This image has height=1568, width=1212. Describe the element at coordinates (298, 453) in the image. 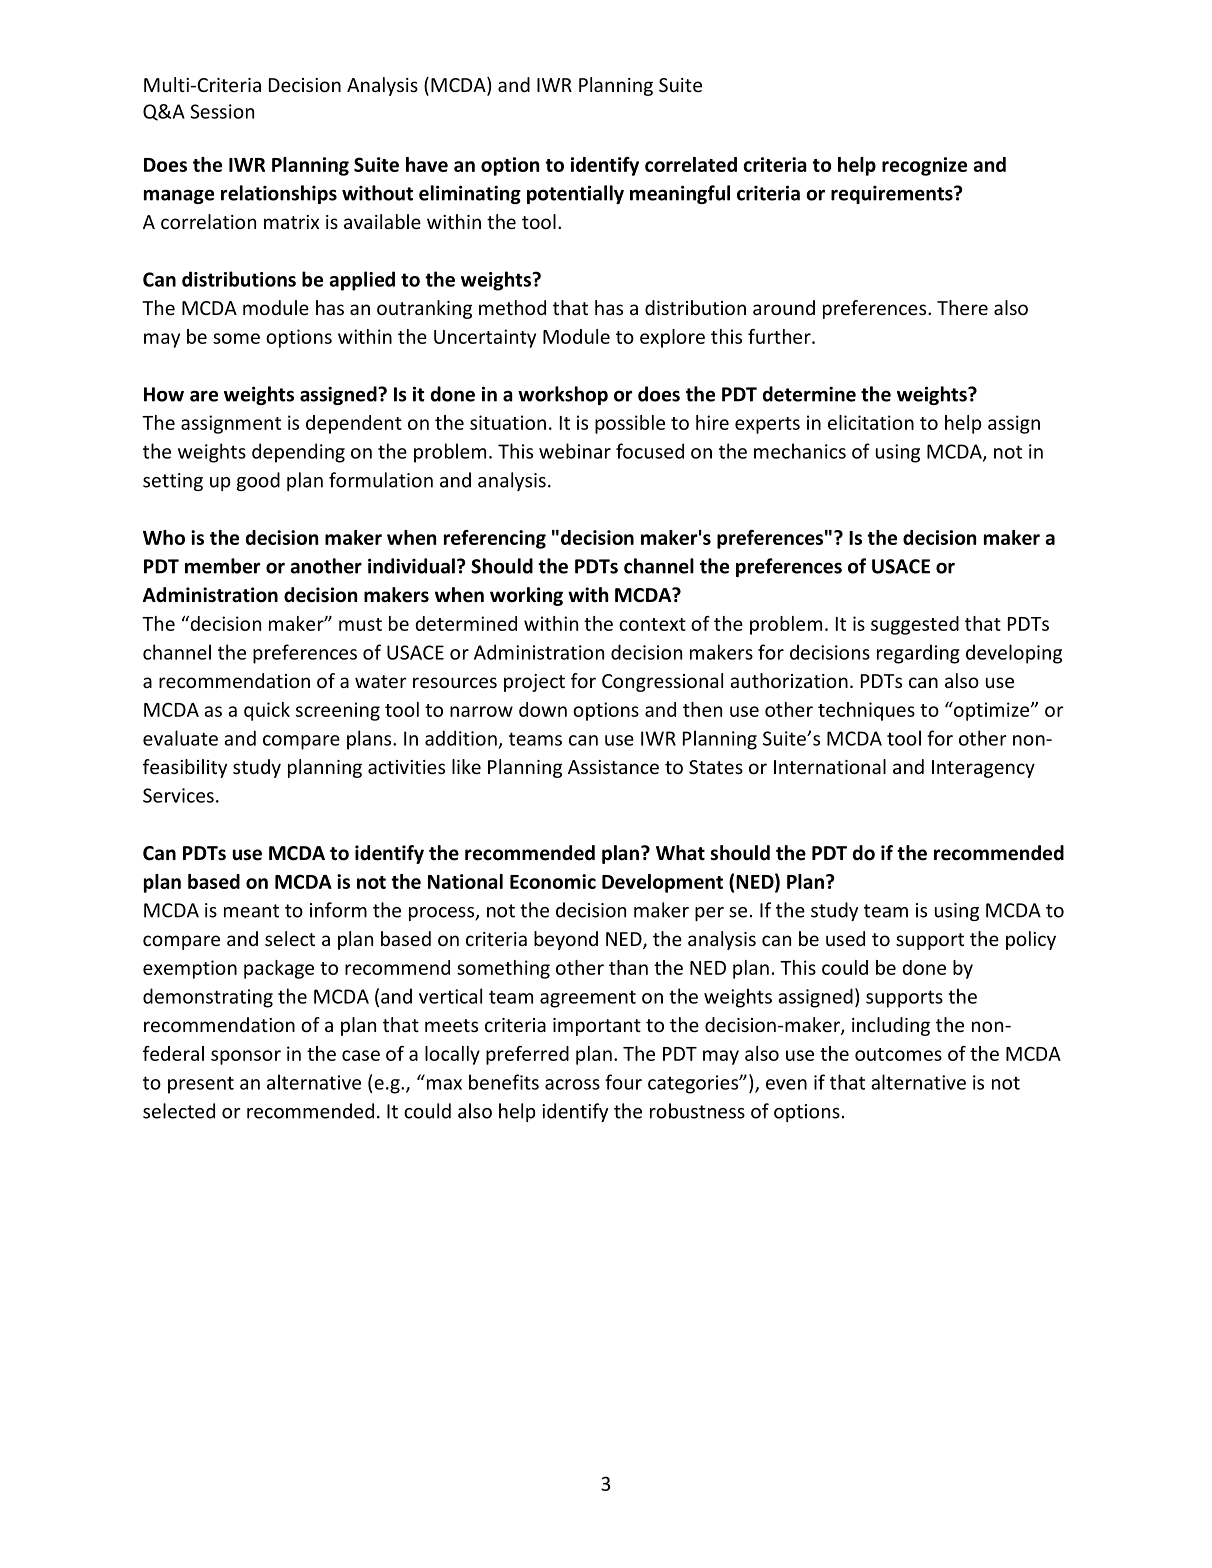

I see `depending` at that location.
